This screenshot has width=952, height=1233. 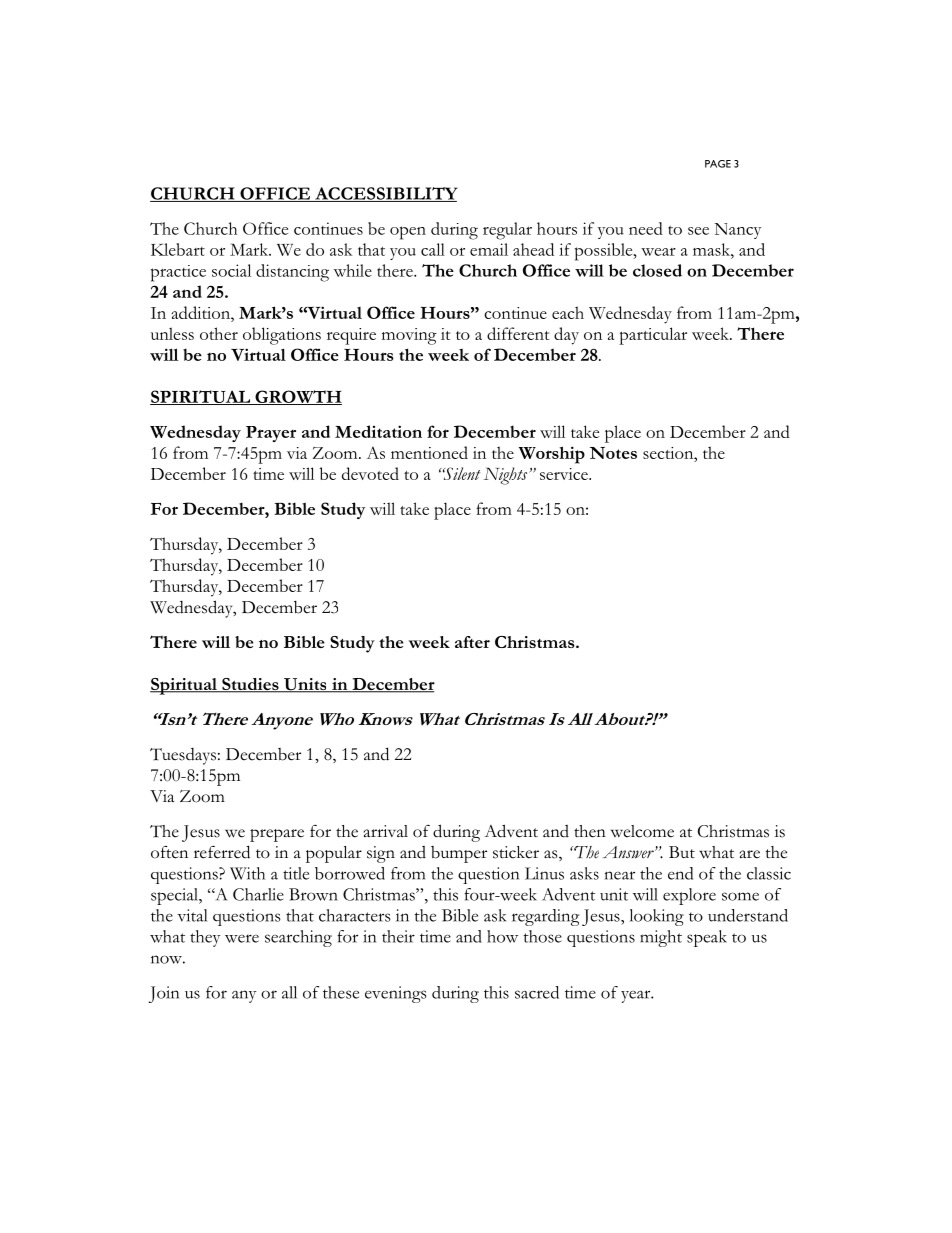 I want to click on how, so click(x=502, y=936).
